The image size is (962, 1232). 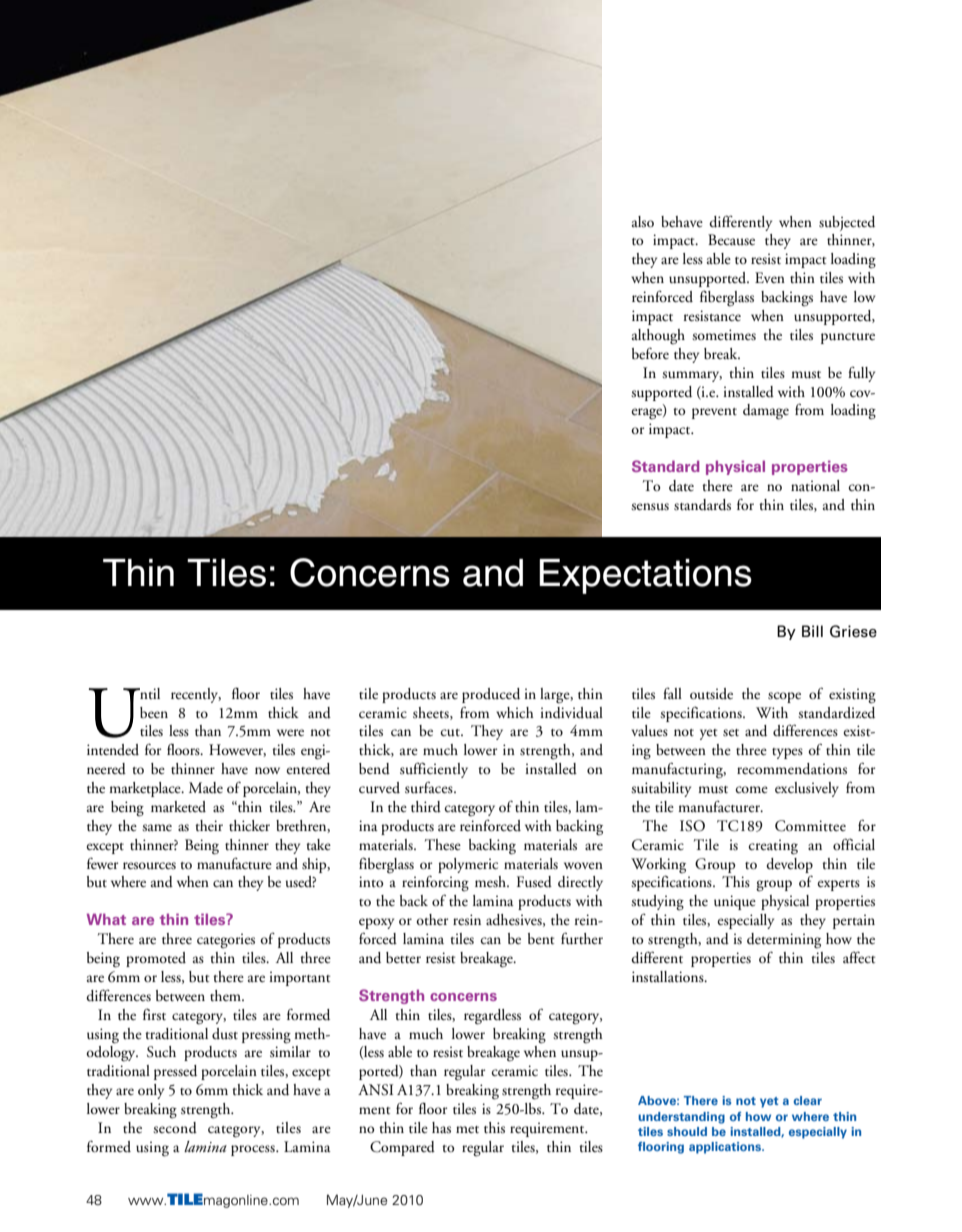 What do you see at coordinates (643, 222) in the screenshot?
I see `also` at bounding box center [643, 222].
